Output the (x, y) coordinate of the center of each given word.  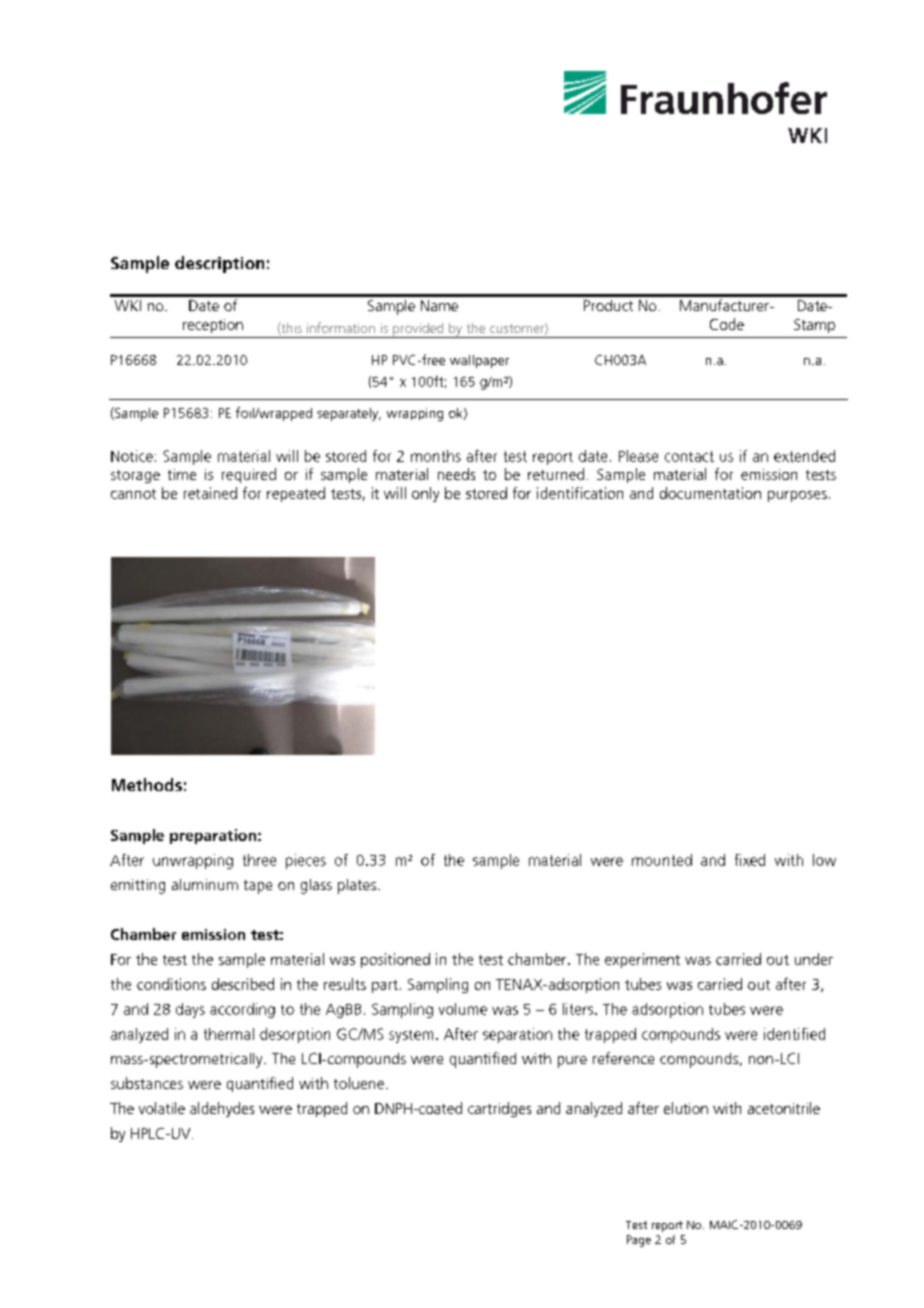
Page (639, 1241)
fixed (750, 860)
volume (463, 1009)
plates (358, 886)
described (243, 984)
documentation (710, 493)
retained (210, 493)
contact (689, 456)
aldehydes (222, 1109)
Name (439, 305)
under (814, 959)
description (219, 264)
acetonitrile (784, 1108)
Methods (147, 784)
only (425, 494)
